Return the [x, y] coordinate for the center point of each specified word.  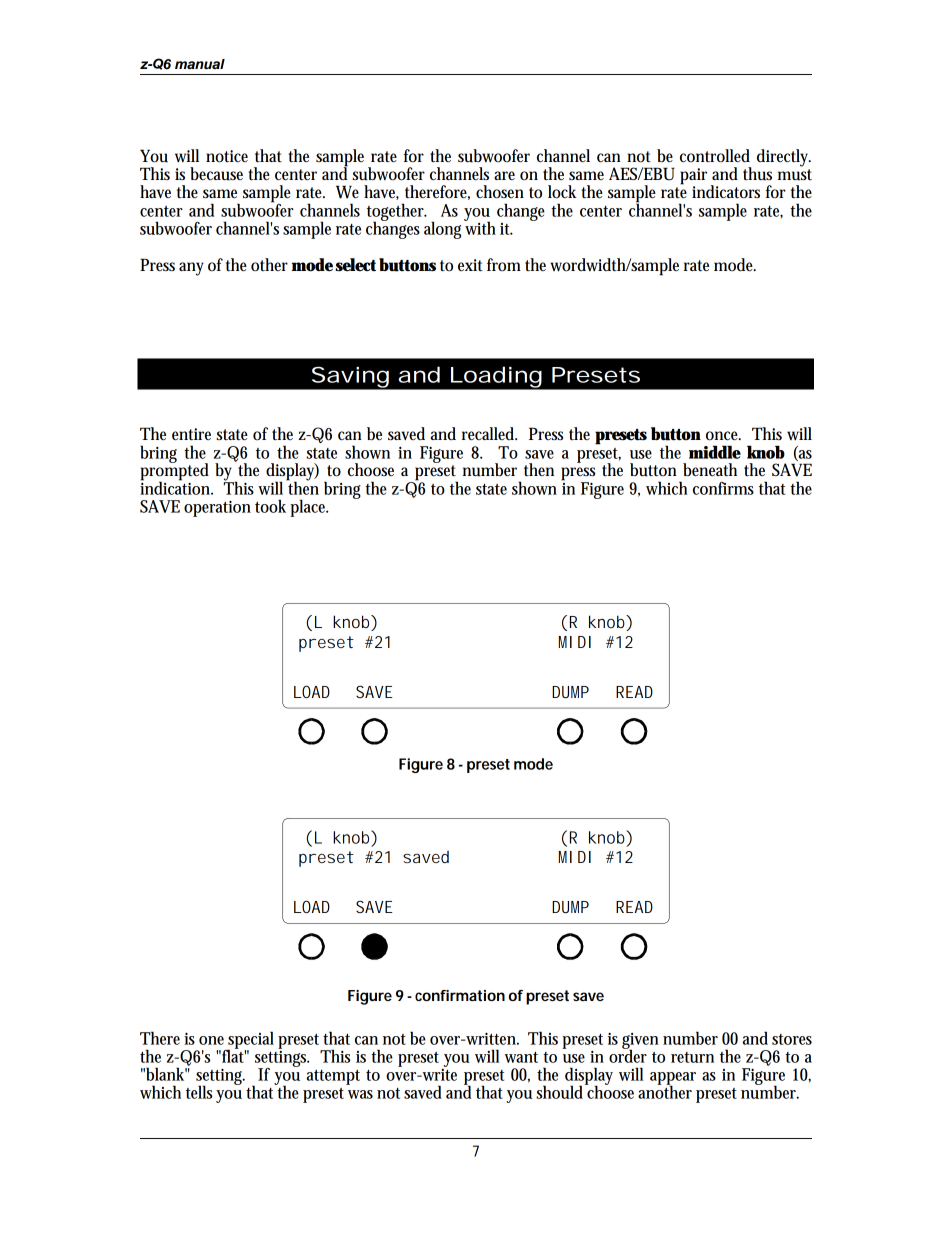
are [504, 175]
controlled [715, 156]
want [521, 1057]
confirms [723, 488]
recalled [489, 434]
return [692, 1057]
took [270, 506]
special [250, 1041]
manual [200, 64]
